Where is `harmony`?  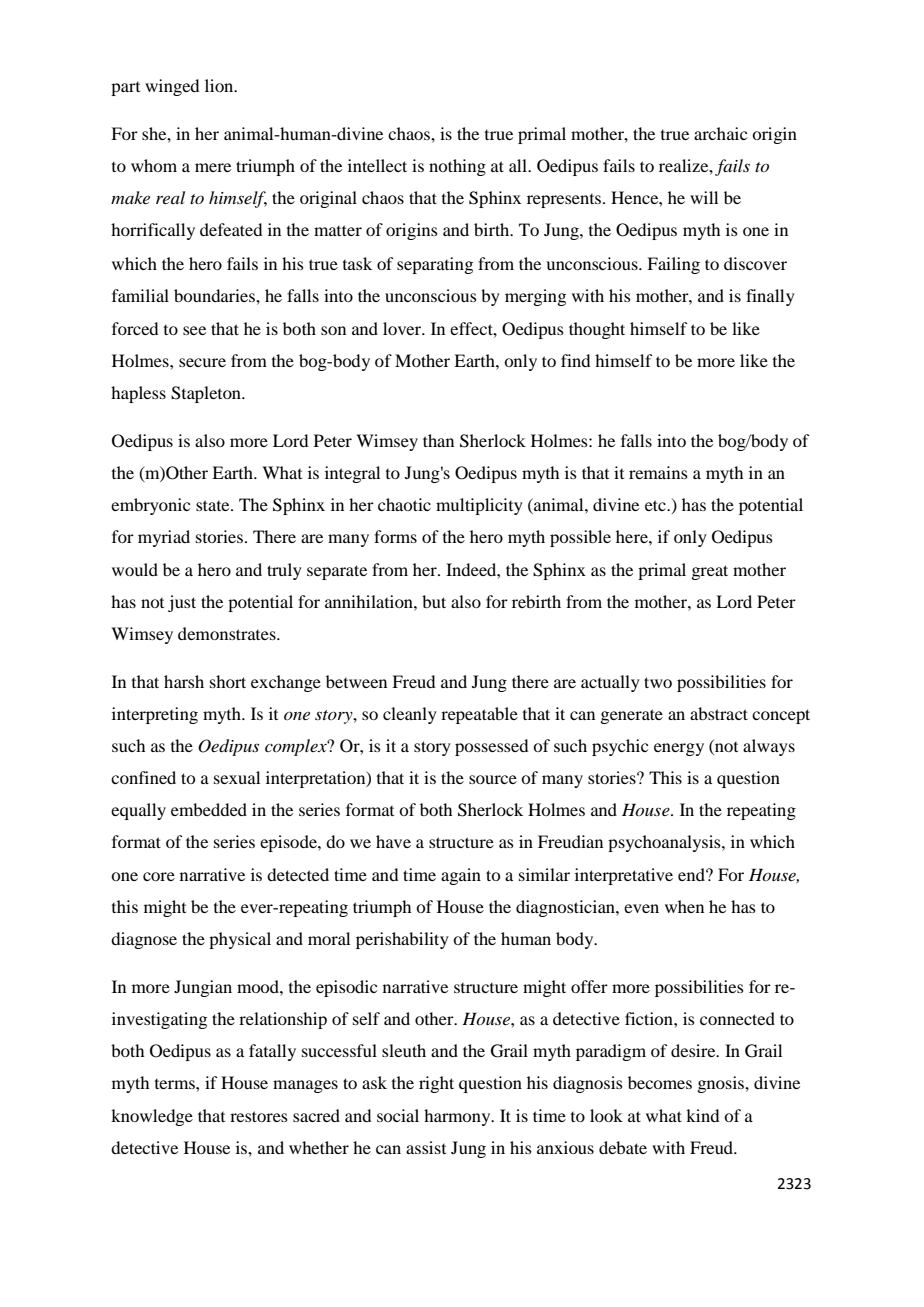
harmony is located at coordinates (458, 1117).
